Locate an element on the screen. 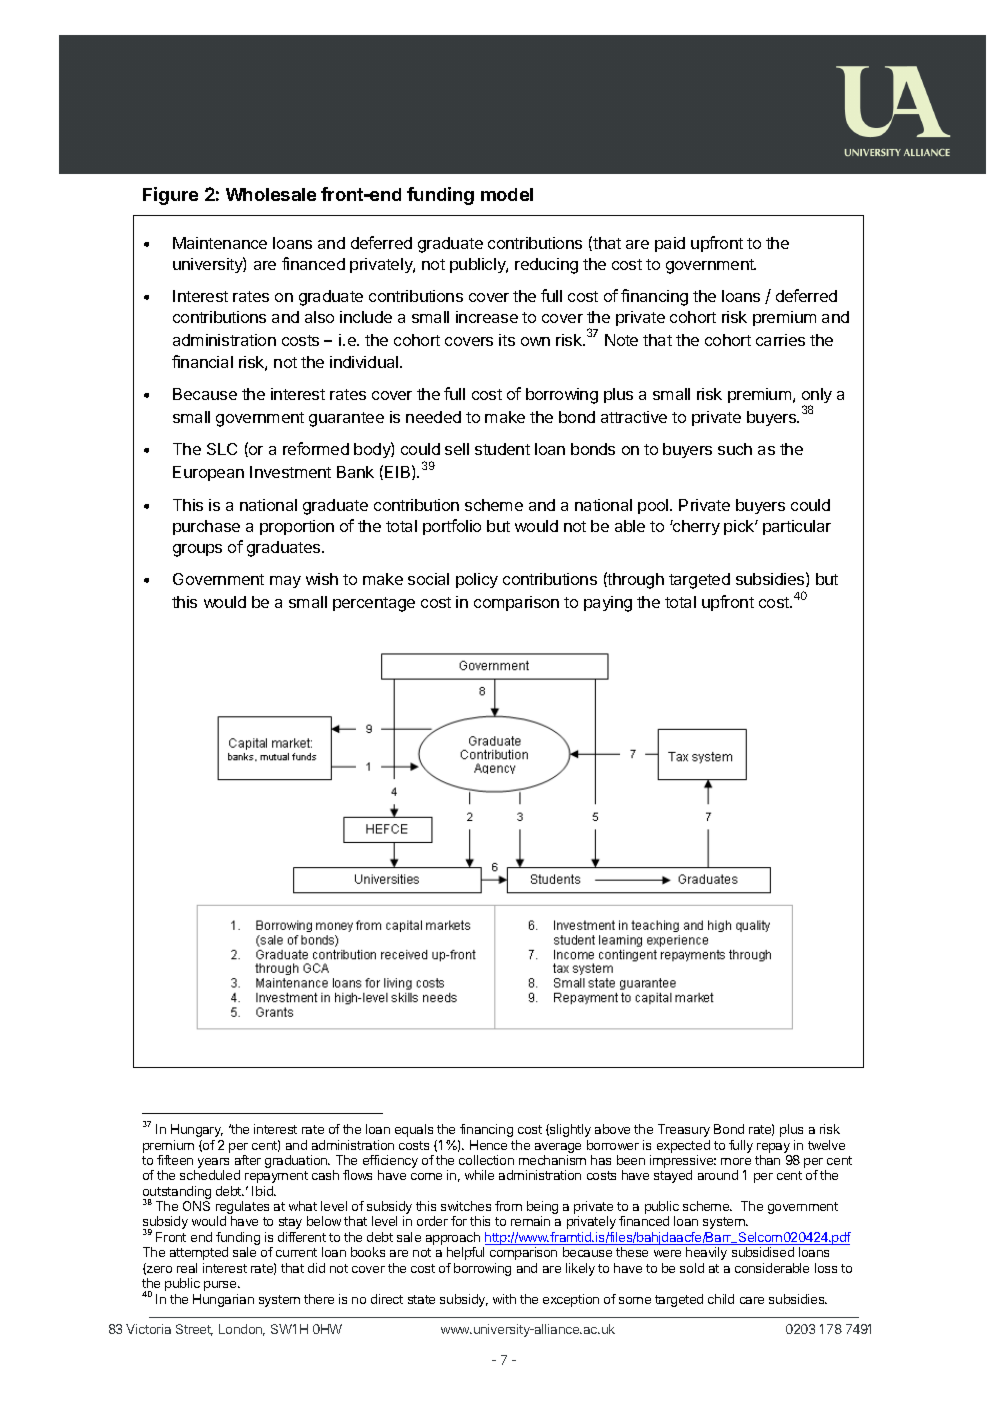 The height and width of the screenshot is (1409, 996). model is located at coordinates (507, 194).
